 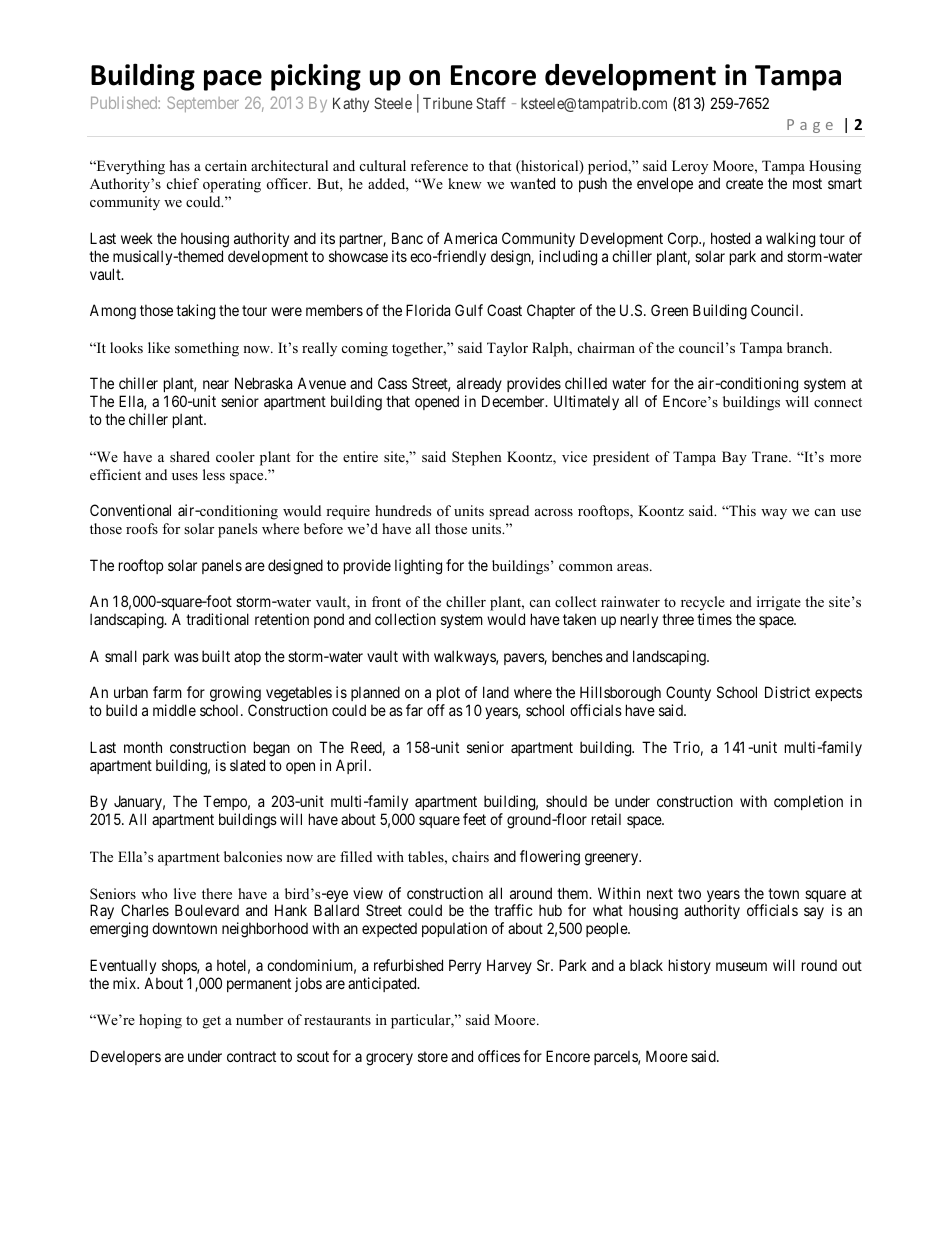 I want to click on live, so click(x=185, y=893).
